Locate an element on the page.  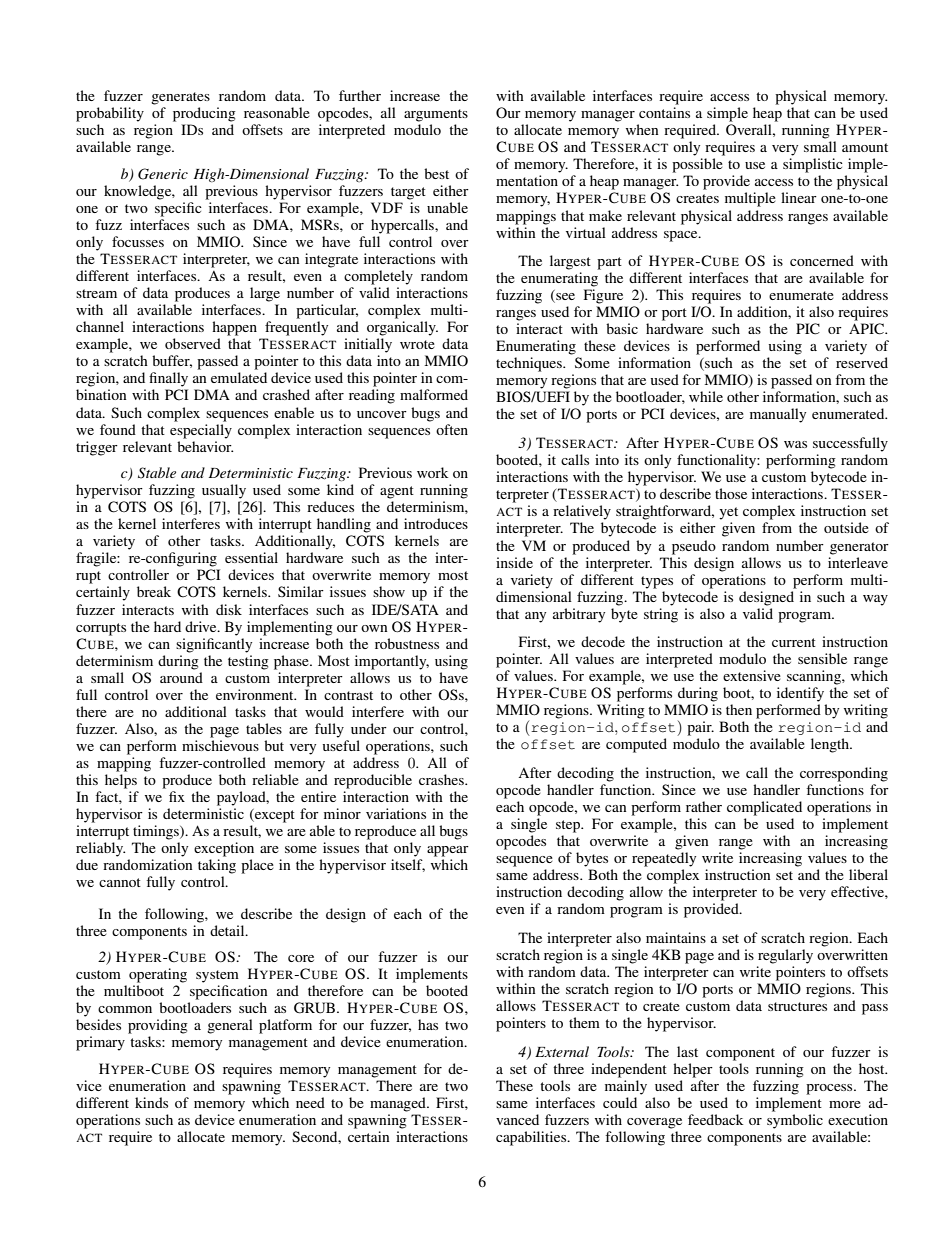
wrote is located at coordinates (417, 344).
